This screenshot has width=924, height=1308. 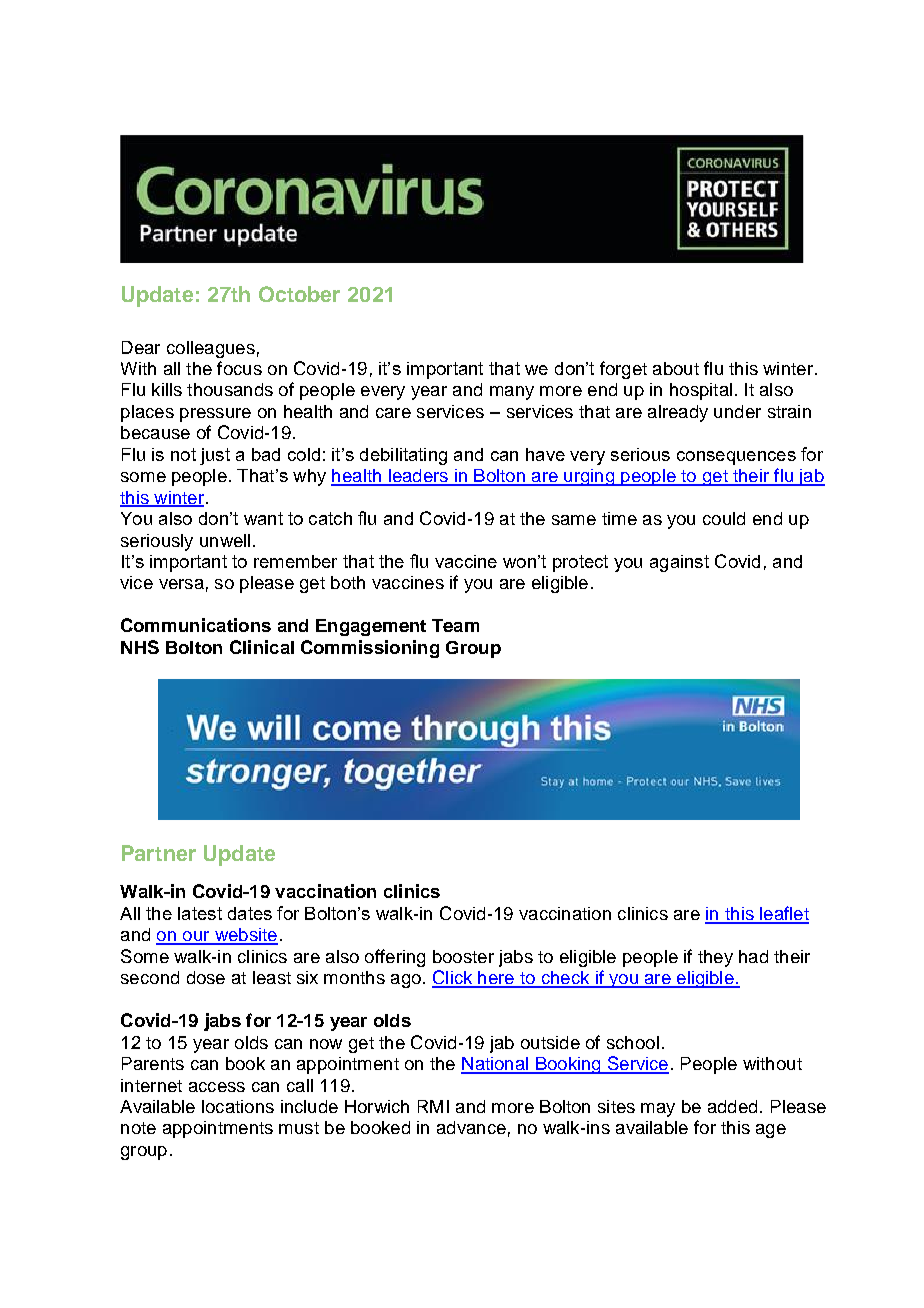 What do you see at coordinates (215, 456) in the screenshot?
I see `just` at bounding box center [215, 456].
